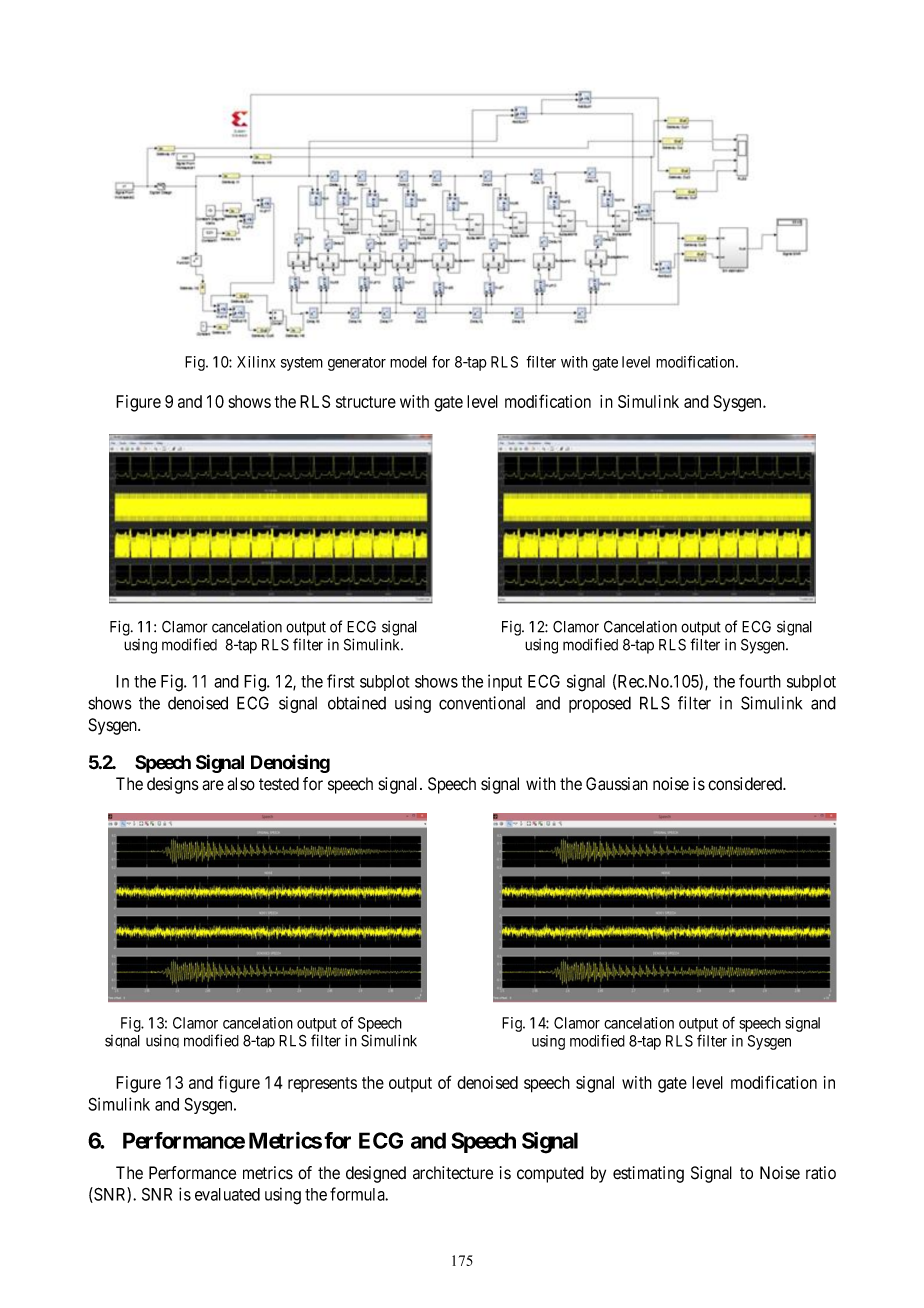 The width and height of the page is (924, 1308). Describe the element at coordinates (821, 1173) in the page. I see `ratio` at that location.
